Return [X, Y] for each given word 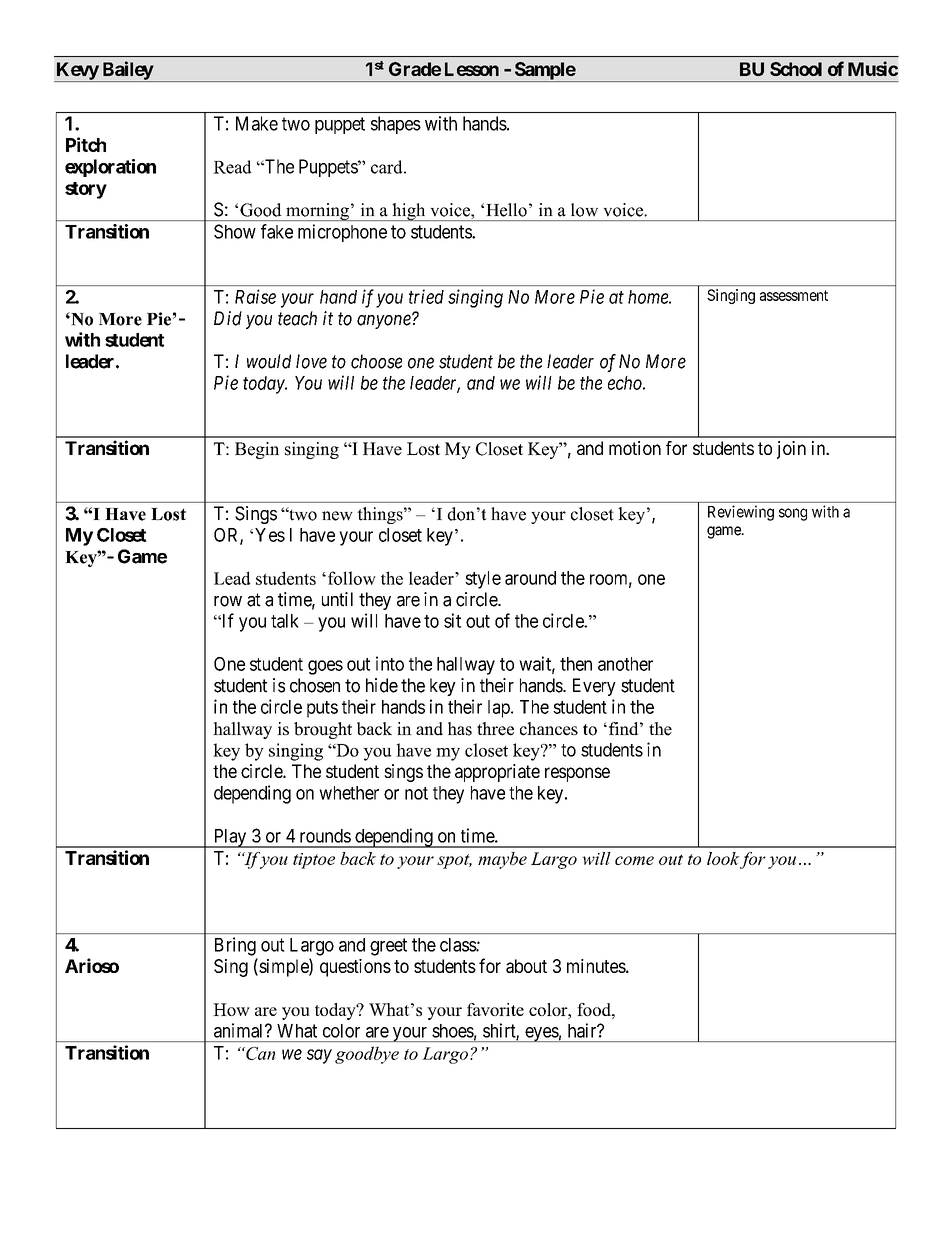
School [796, 69]
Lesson [472, 69]
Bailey [127, 71]
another [625, 664]
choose [376, 361]
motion [635, 448]
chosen [315, 685]
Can [260, 1053]
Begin [257, 450]
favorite [495, 1009]
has [460, 729]
